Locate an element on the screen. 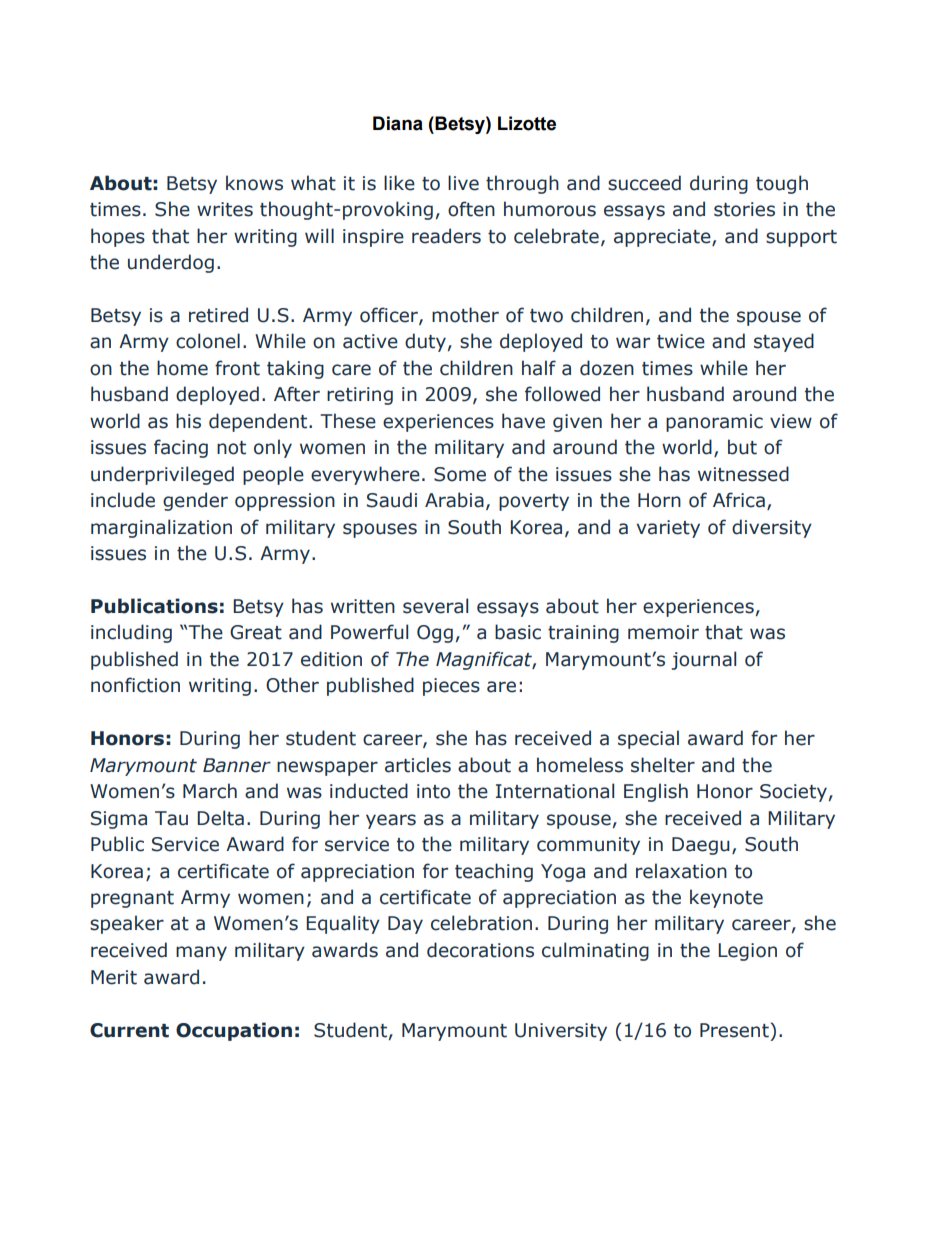 The height and width of the screenshot is (1233, 952). Occupation is located at coordinates (234, 1031).
